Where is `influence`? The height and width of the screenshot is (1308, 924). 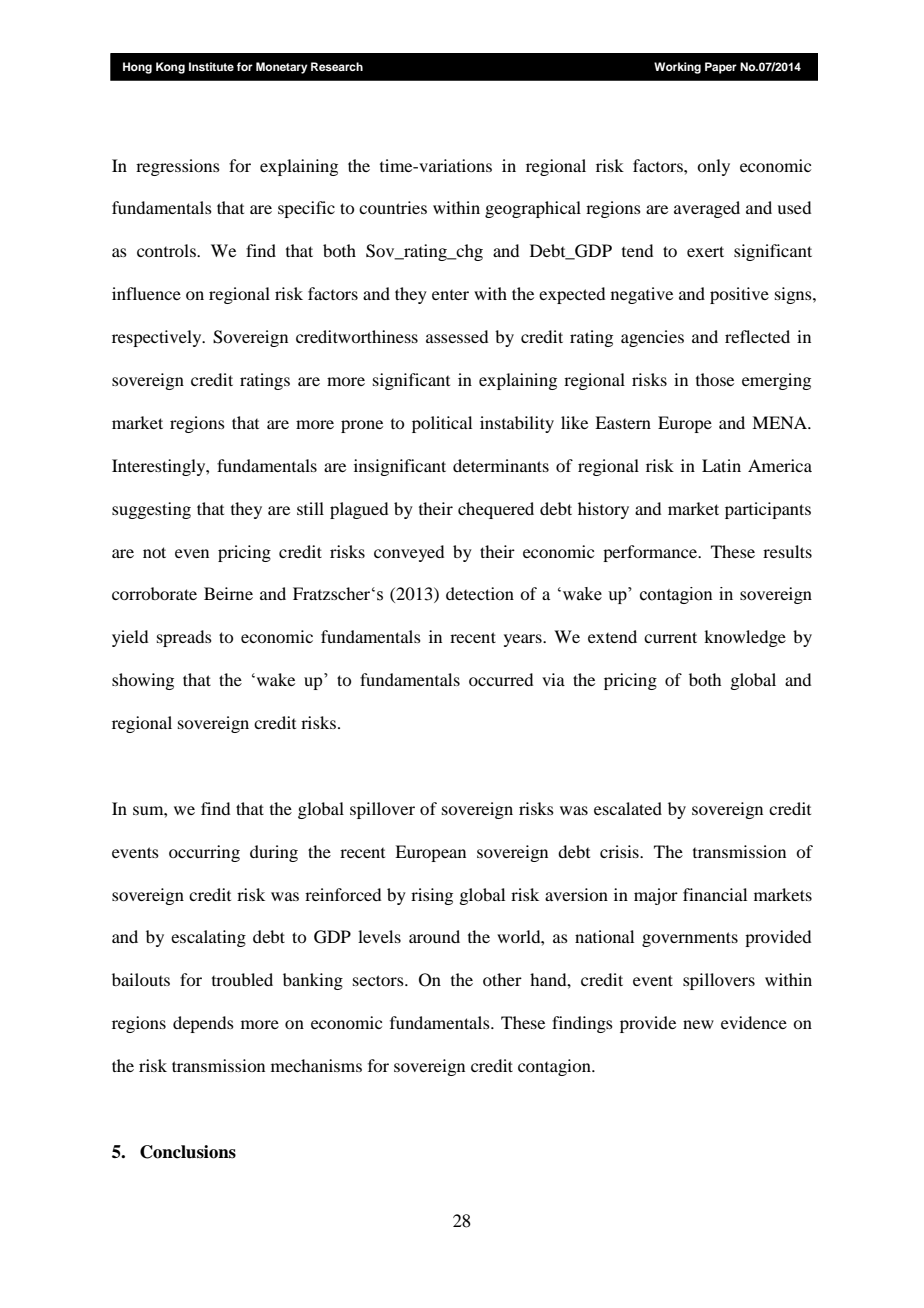 influence is located at coordinates (146, 293).
